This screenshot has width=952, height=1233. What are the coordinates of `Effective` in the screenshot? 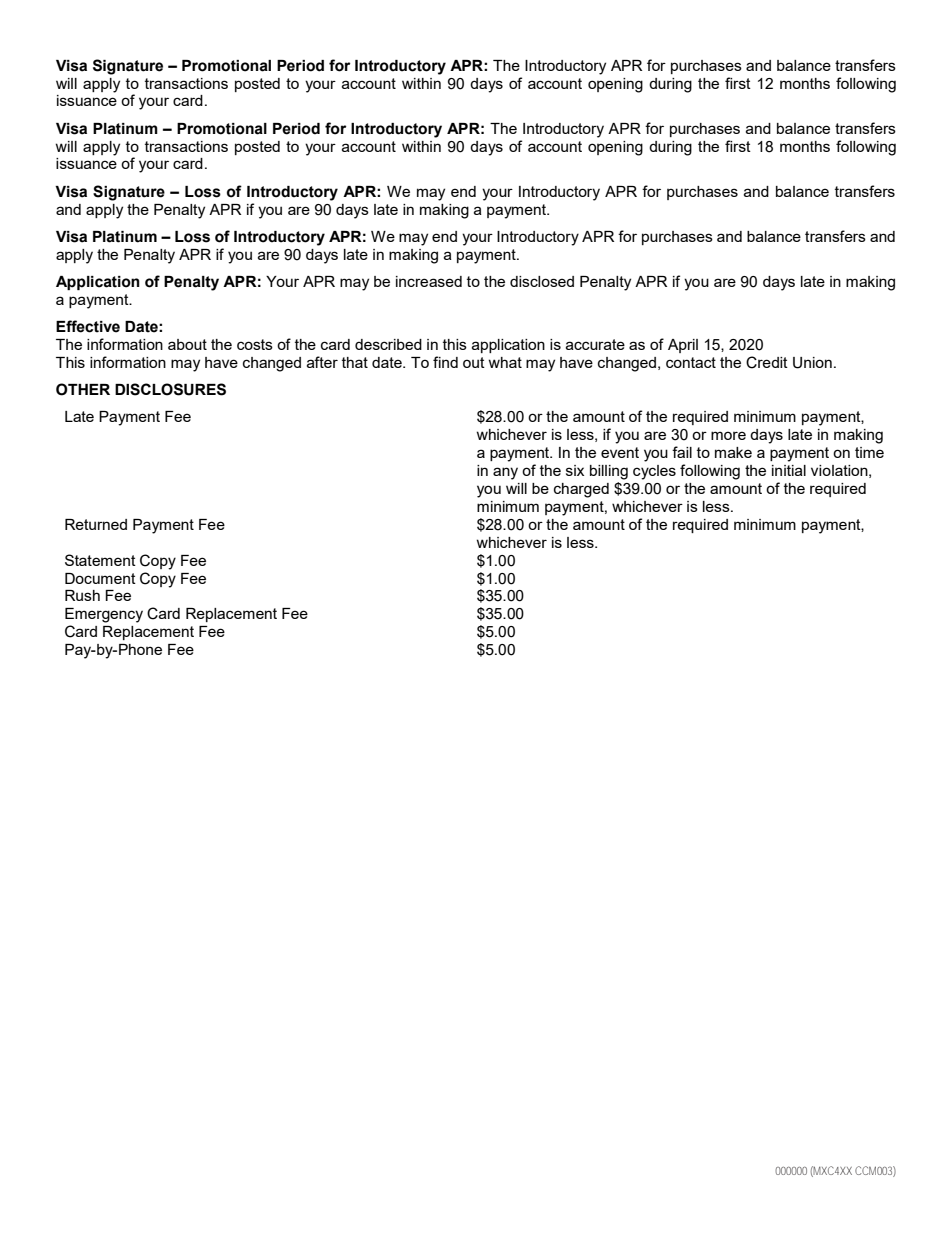 It's located at (88, 326).
